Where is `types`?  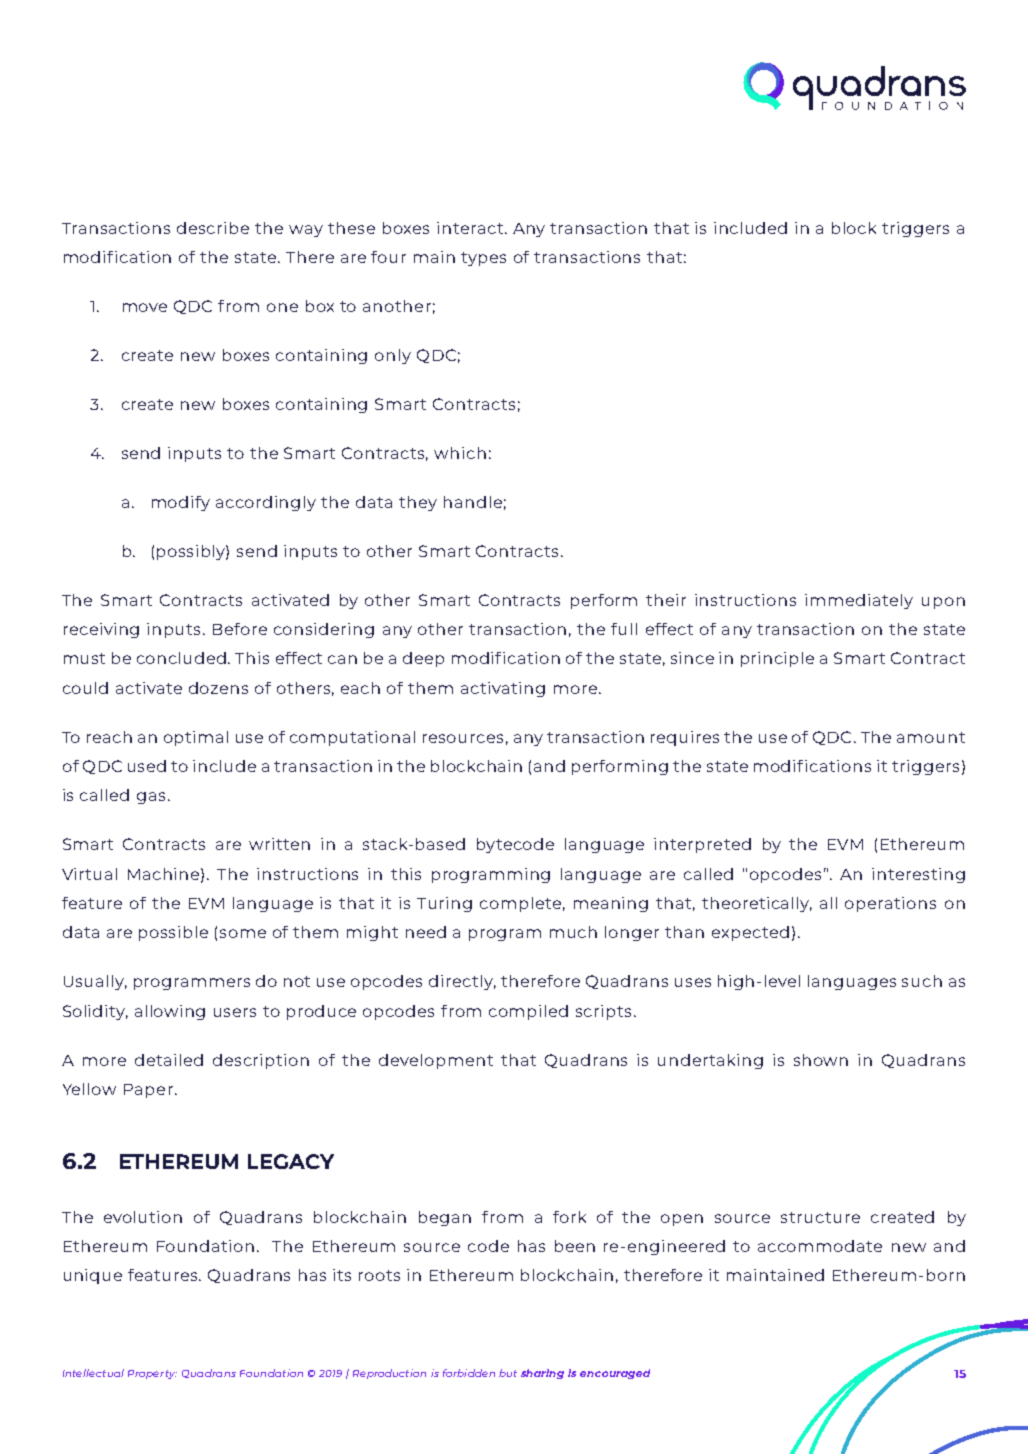 types is located at coordinates (483, 259).
